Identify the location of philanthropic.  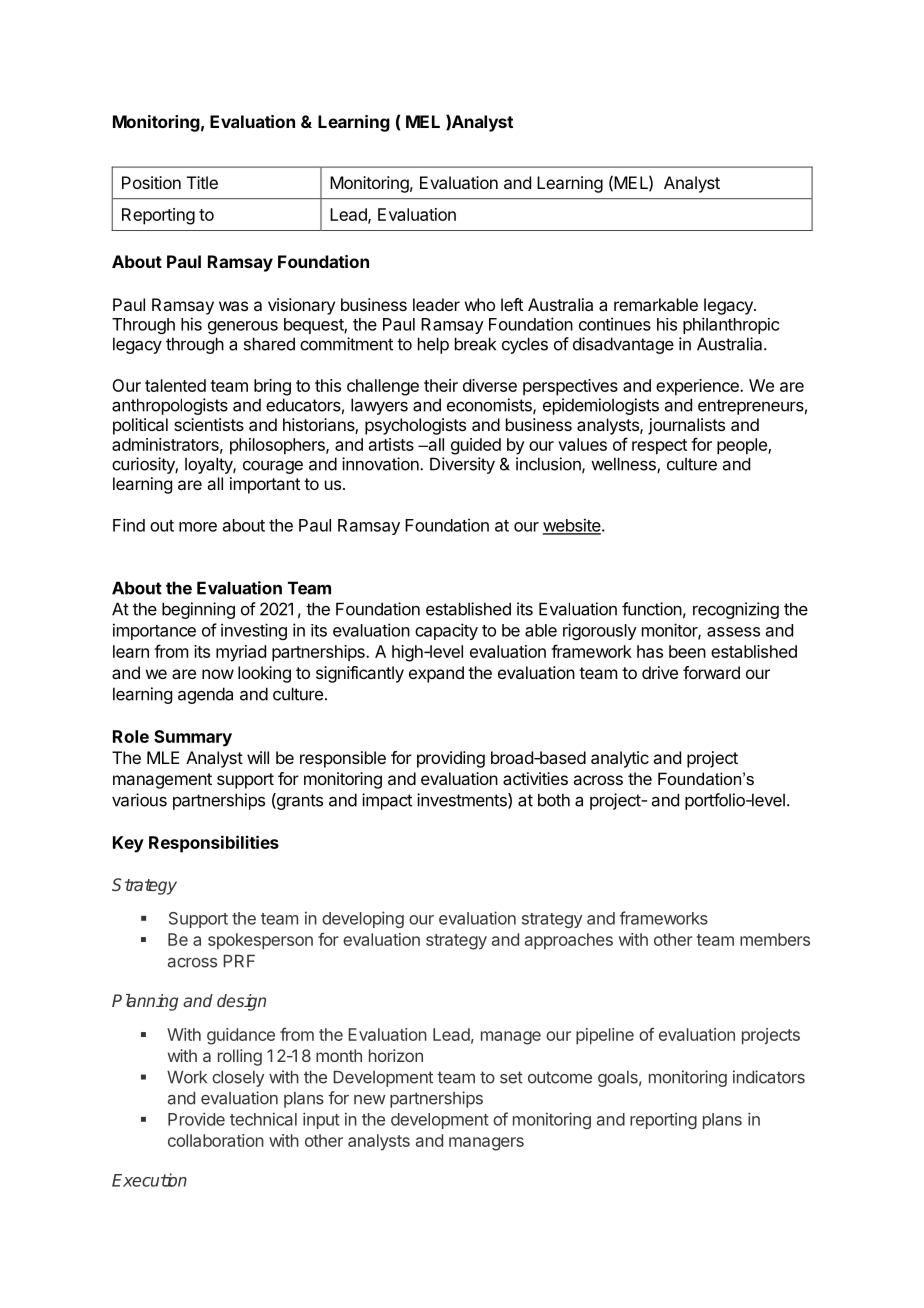
(731, 325).
